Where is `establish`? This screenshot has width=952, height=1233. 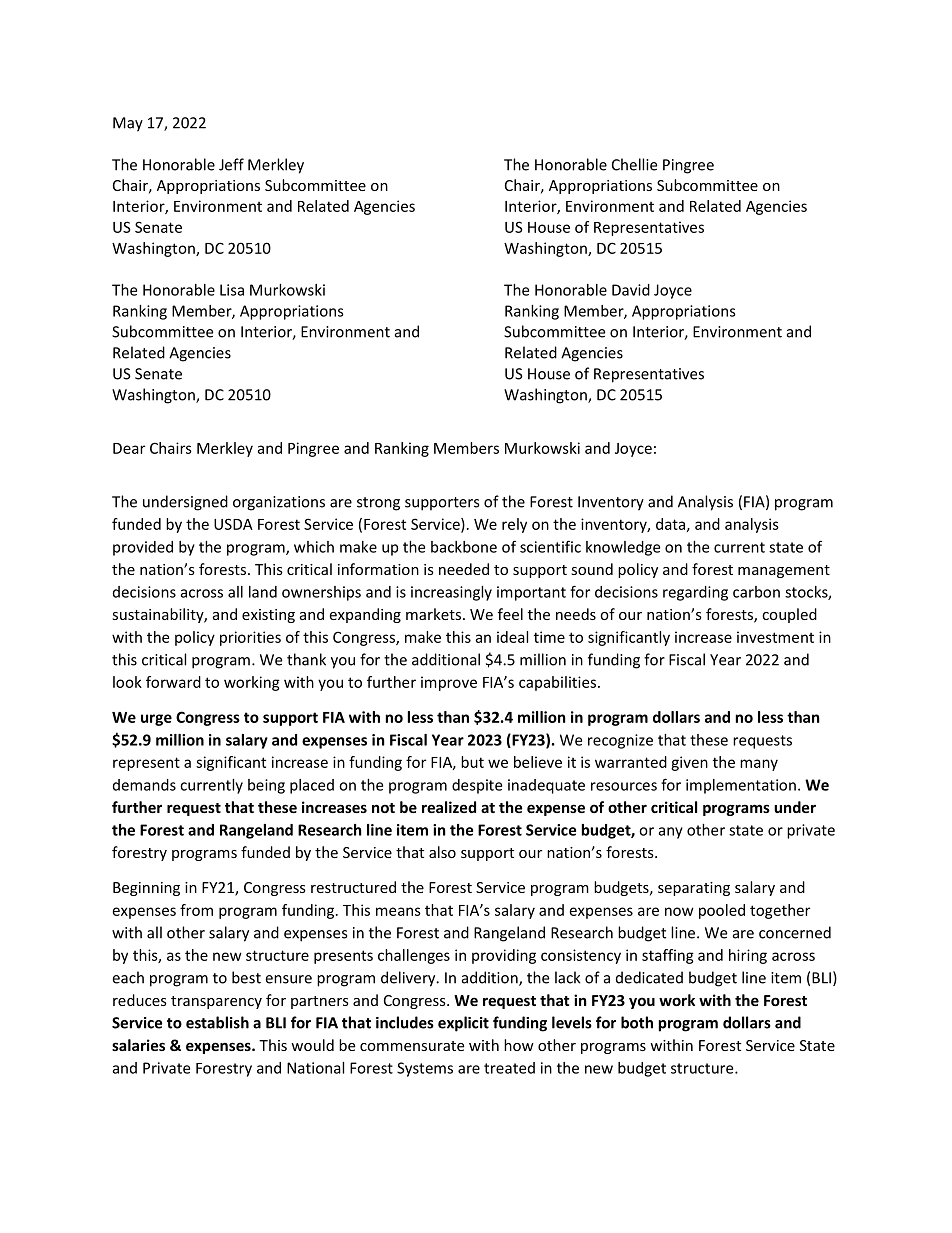 establish is located at coordinates (217, 1022).
